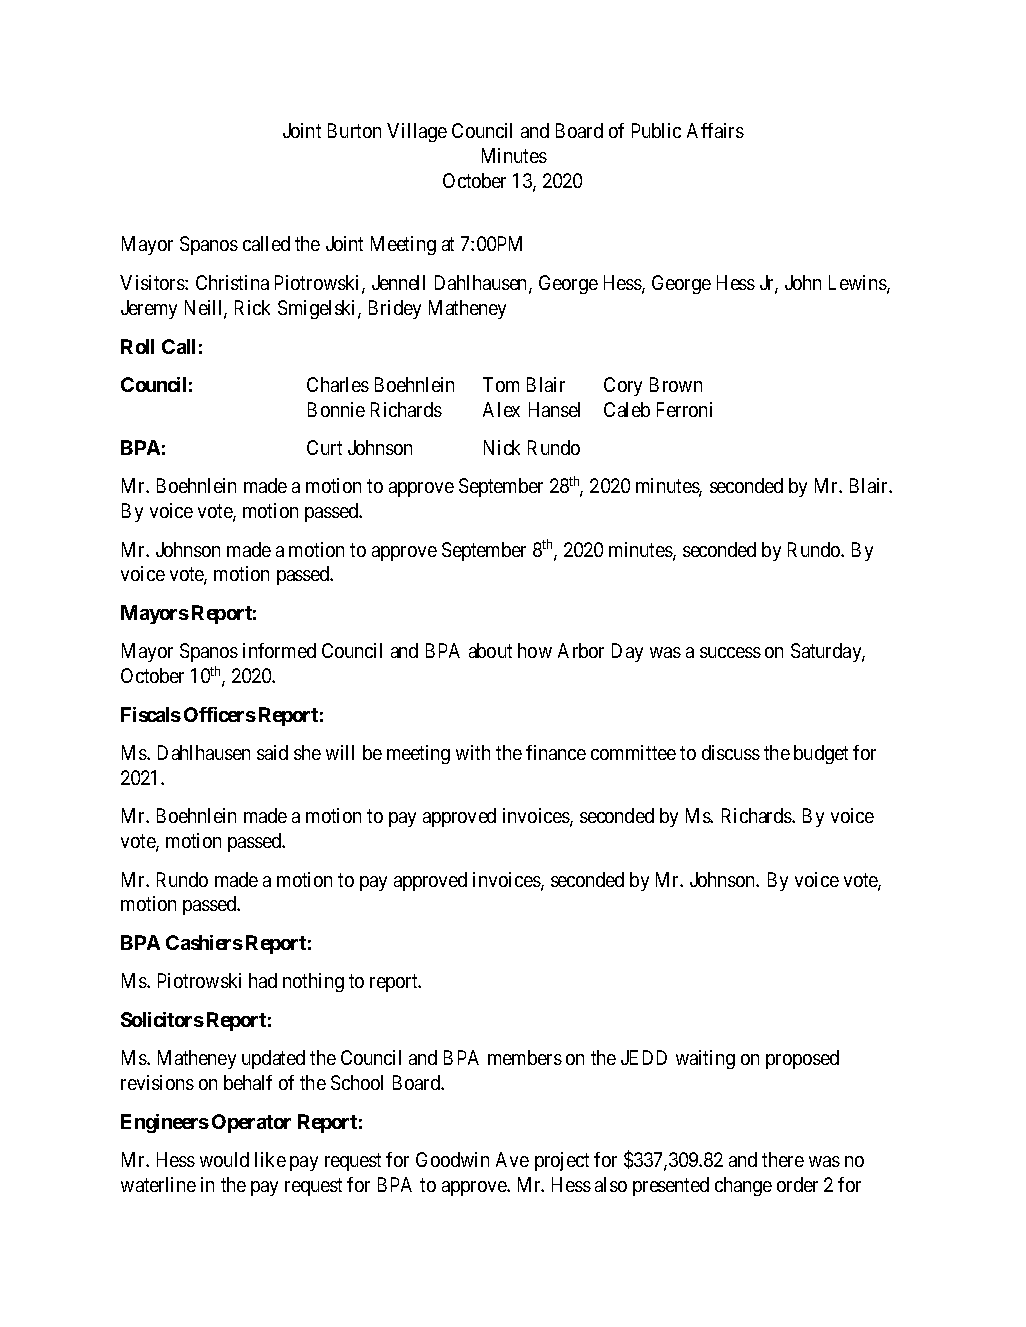  What do you see at coordinates (313, 982) in the image?
I see `nothing` at bounding box center [313, 982].
